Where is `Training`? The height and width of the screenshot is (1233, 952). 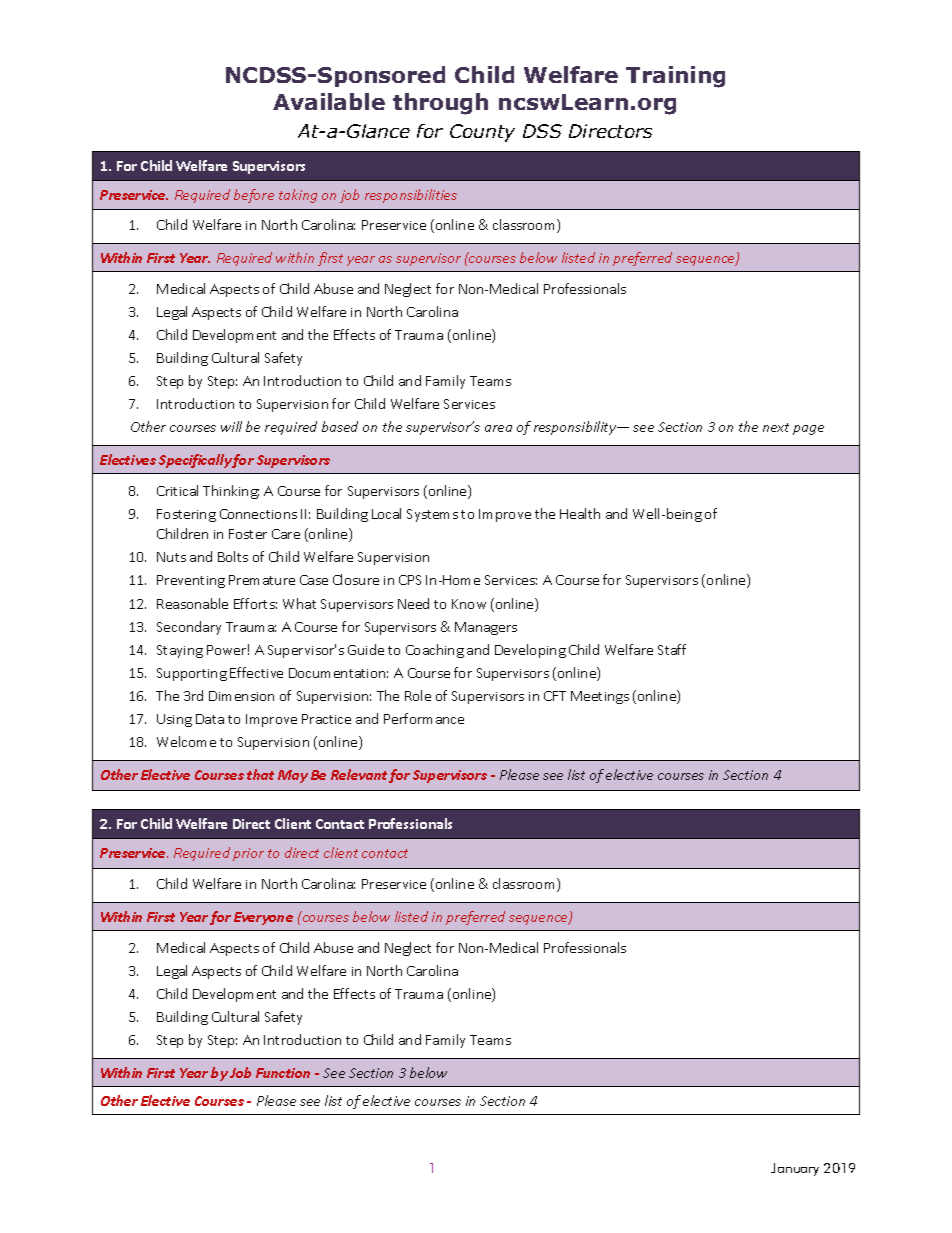
Training is located at coordinates (675, 77).
